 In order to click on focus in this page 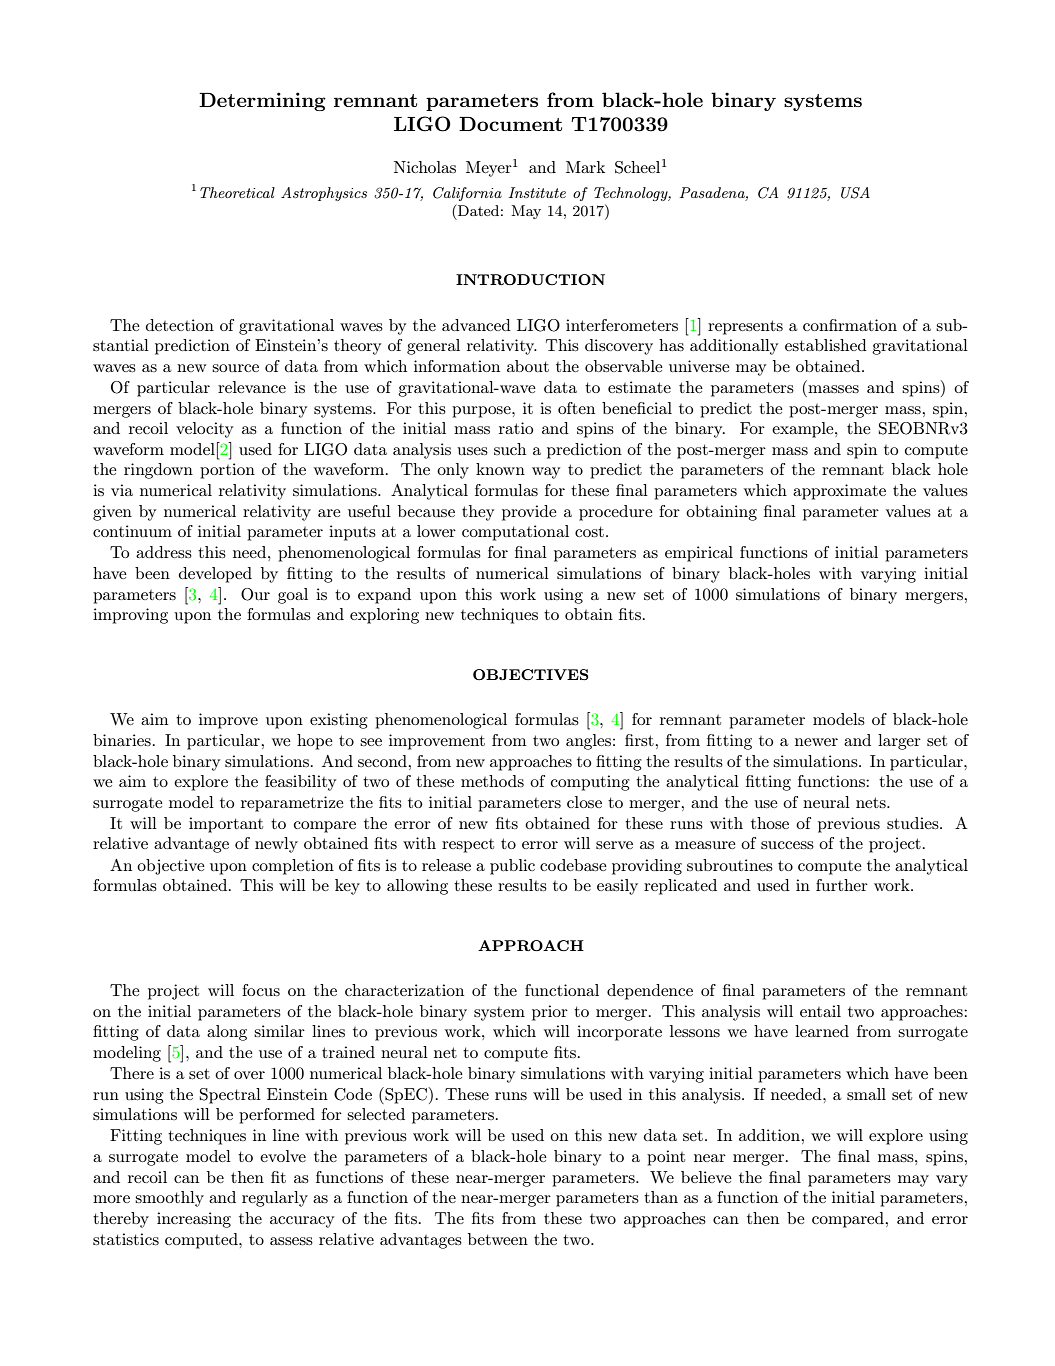, I will do `click(261, 990)`.
